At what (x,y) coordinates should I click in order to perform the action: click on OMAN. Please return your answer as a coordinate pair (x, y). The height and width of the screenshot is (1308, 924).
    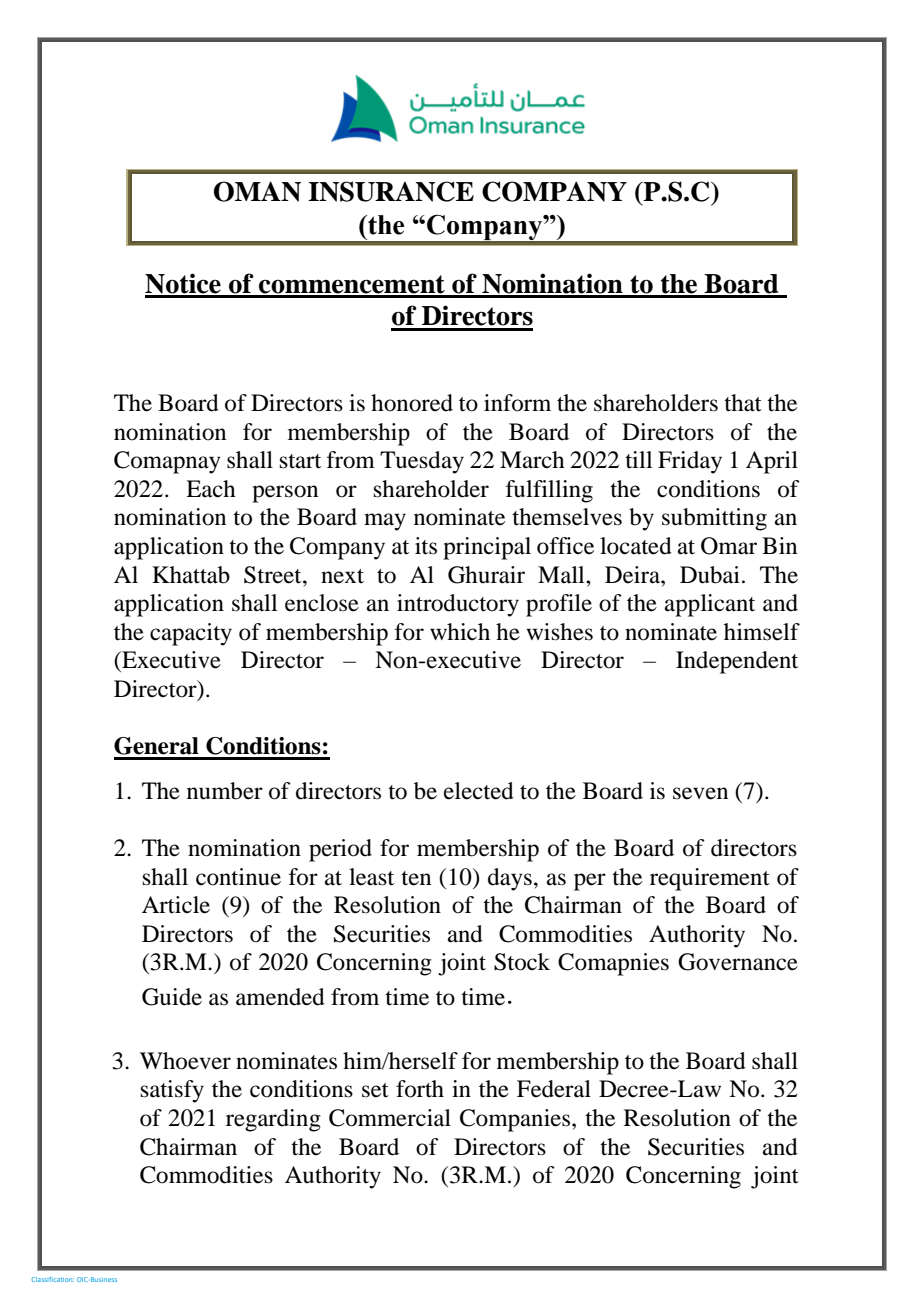
    Looking at the image, I should click on (257, 191).
